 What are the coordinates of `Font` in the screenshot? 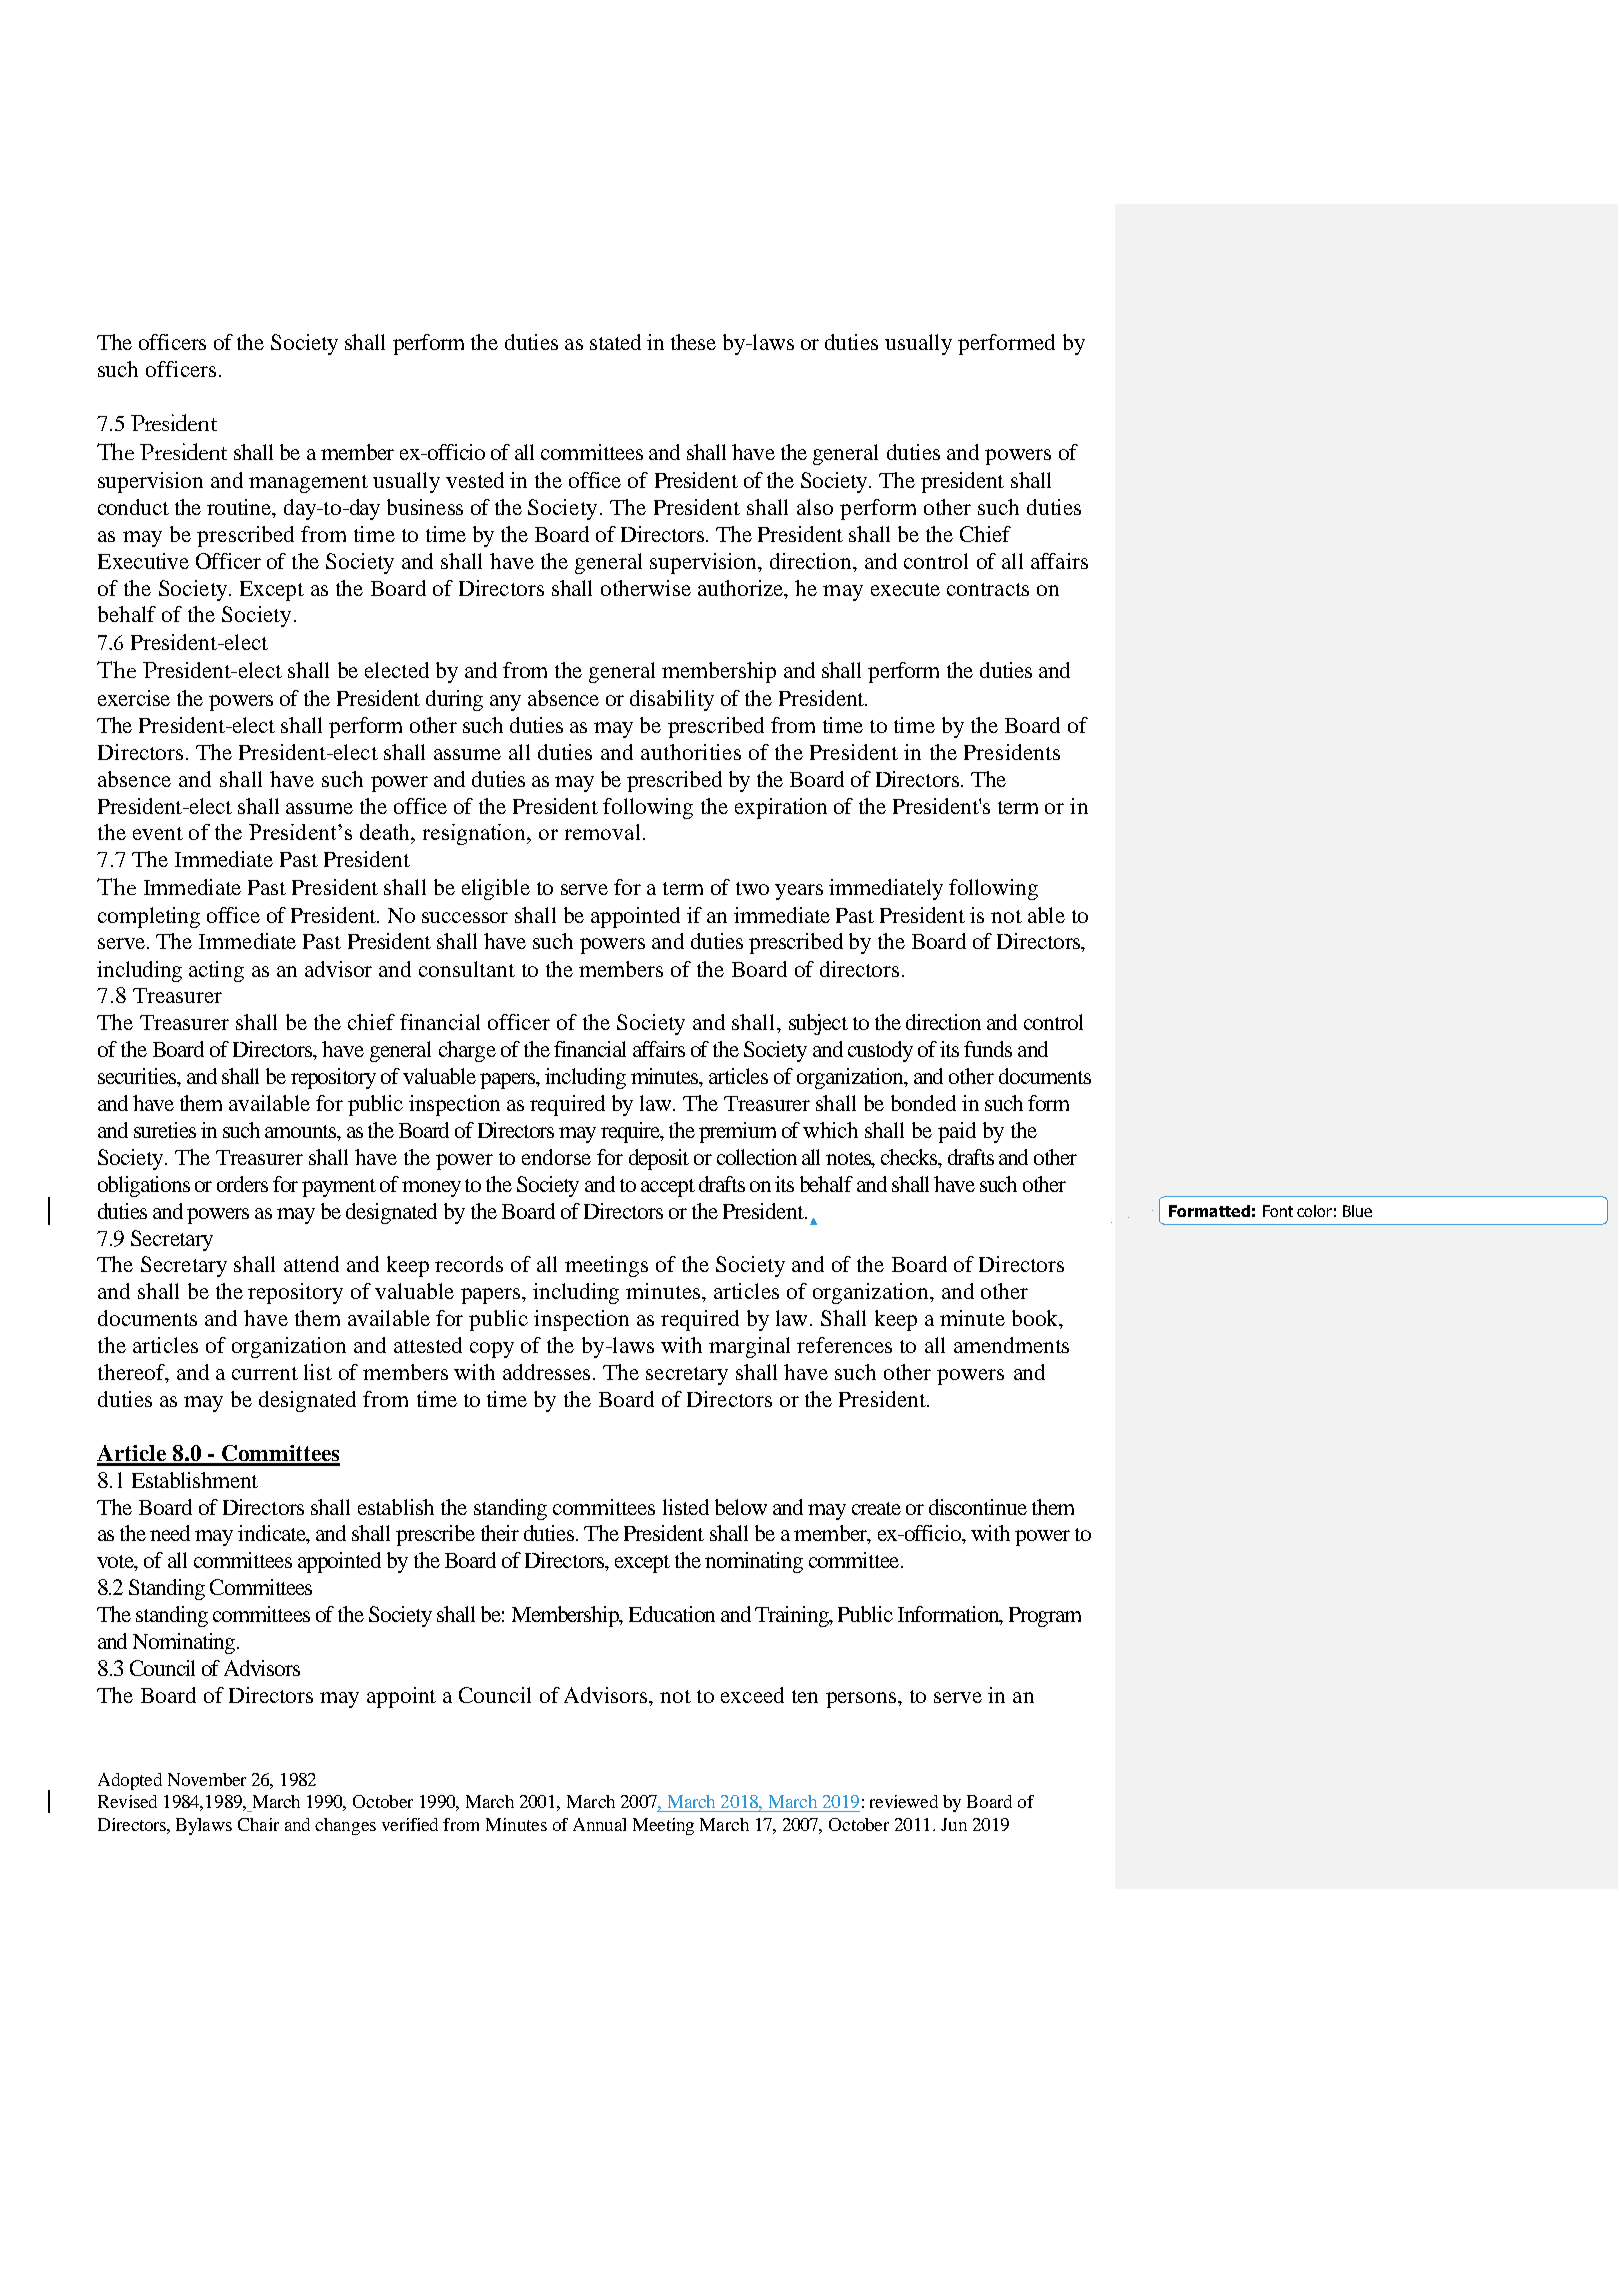 It's located at (1278, 1211).
